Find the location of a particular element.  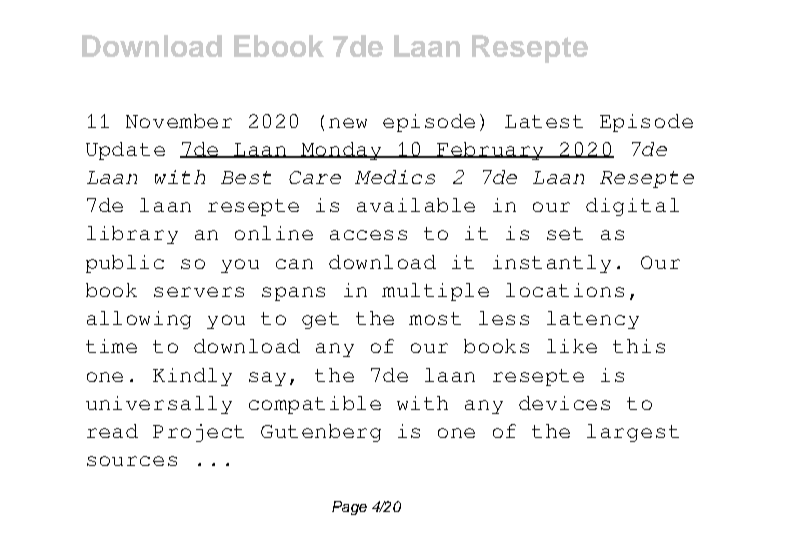

set is located at coordinates (565, 233).
